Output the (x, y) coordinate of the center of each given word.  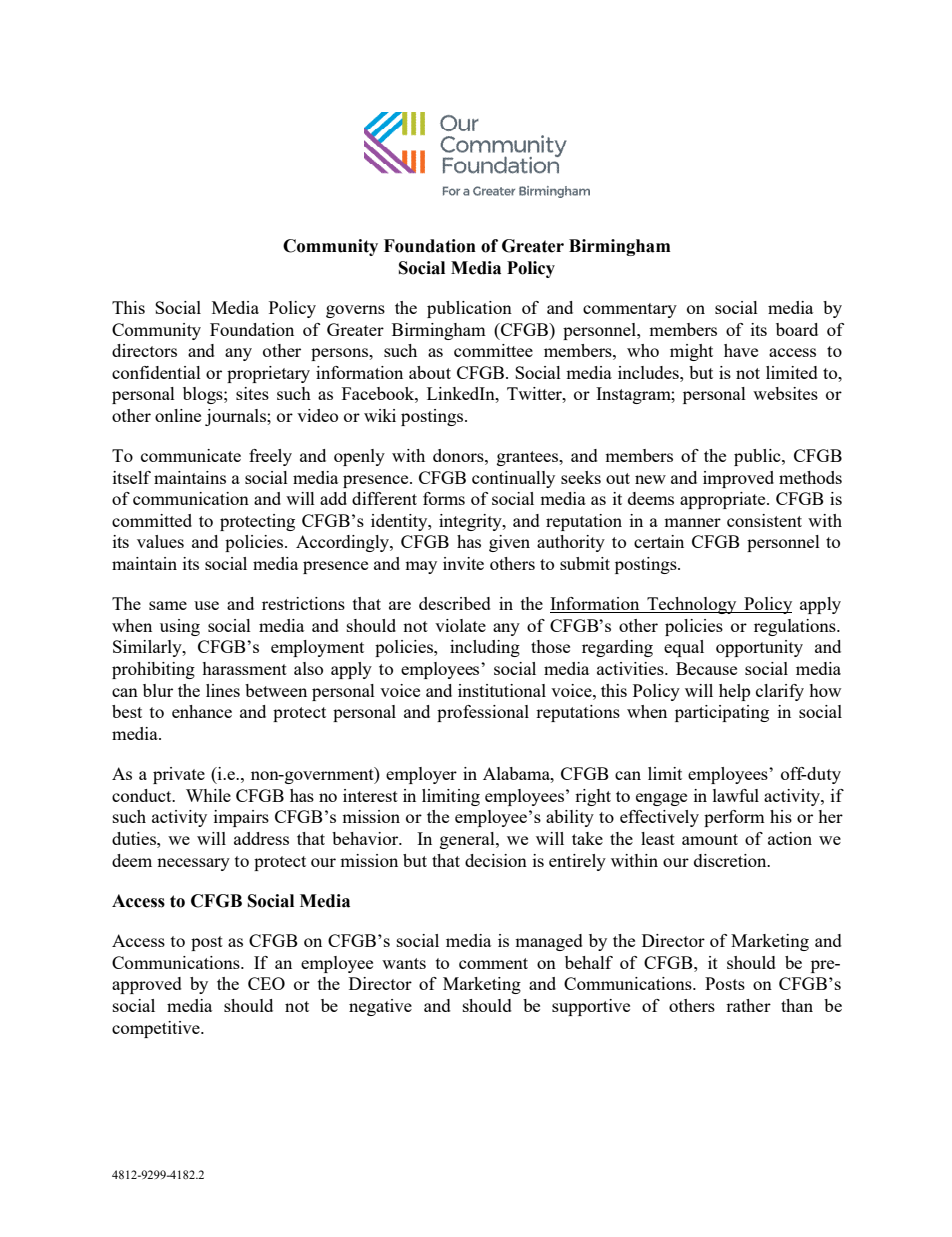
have (741, 350)
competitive (157, 1029)
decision (496, 860)
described (455, 603)
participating (722, 713)
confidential (156, 372)
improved (738, 479)
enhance (202, 711)
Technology (692, 605)
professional (483, 713)
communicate (191, 455)
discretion (731, 860)
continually (513, 479)
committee (493, 350)
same (168, 605)
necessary (193, 864)
